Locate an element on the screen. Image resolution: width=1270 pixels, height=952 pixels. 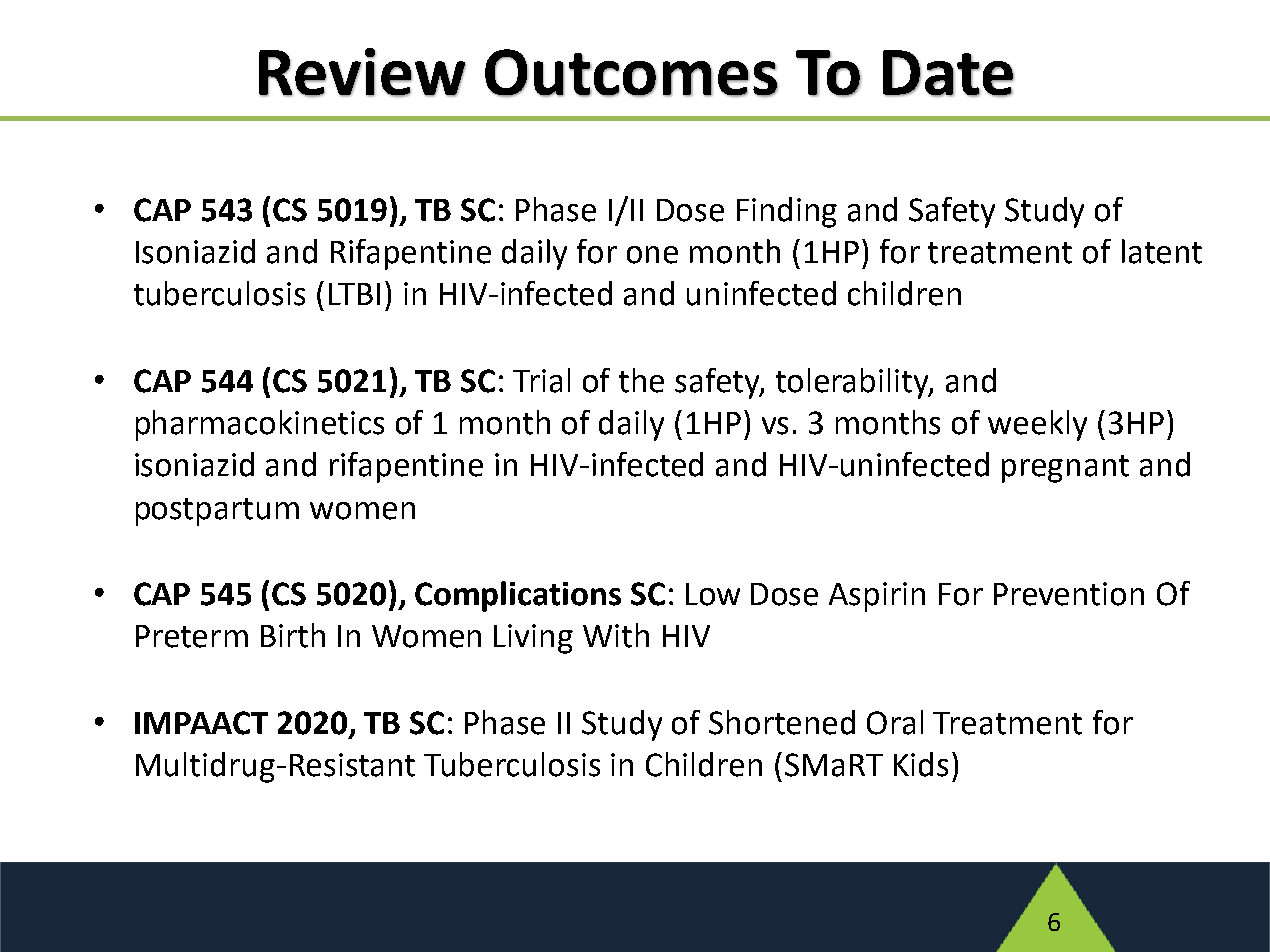
Birth is located at coordinates (293, 635).
